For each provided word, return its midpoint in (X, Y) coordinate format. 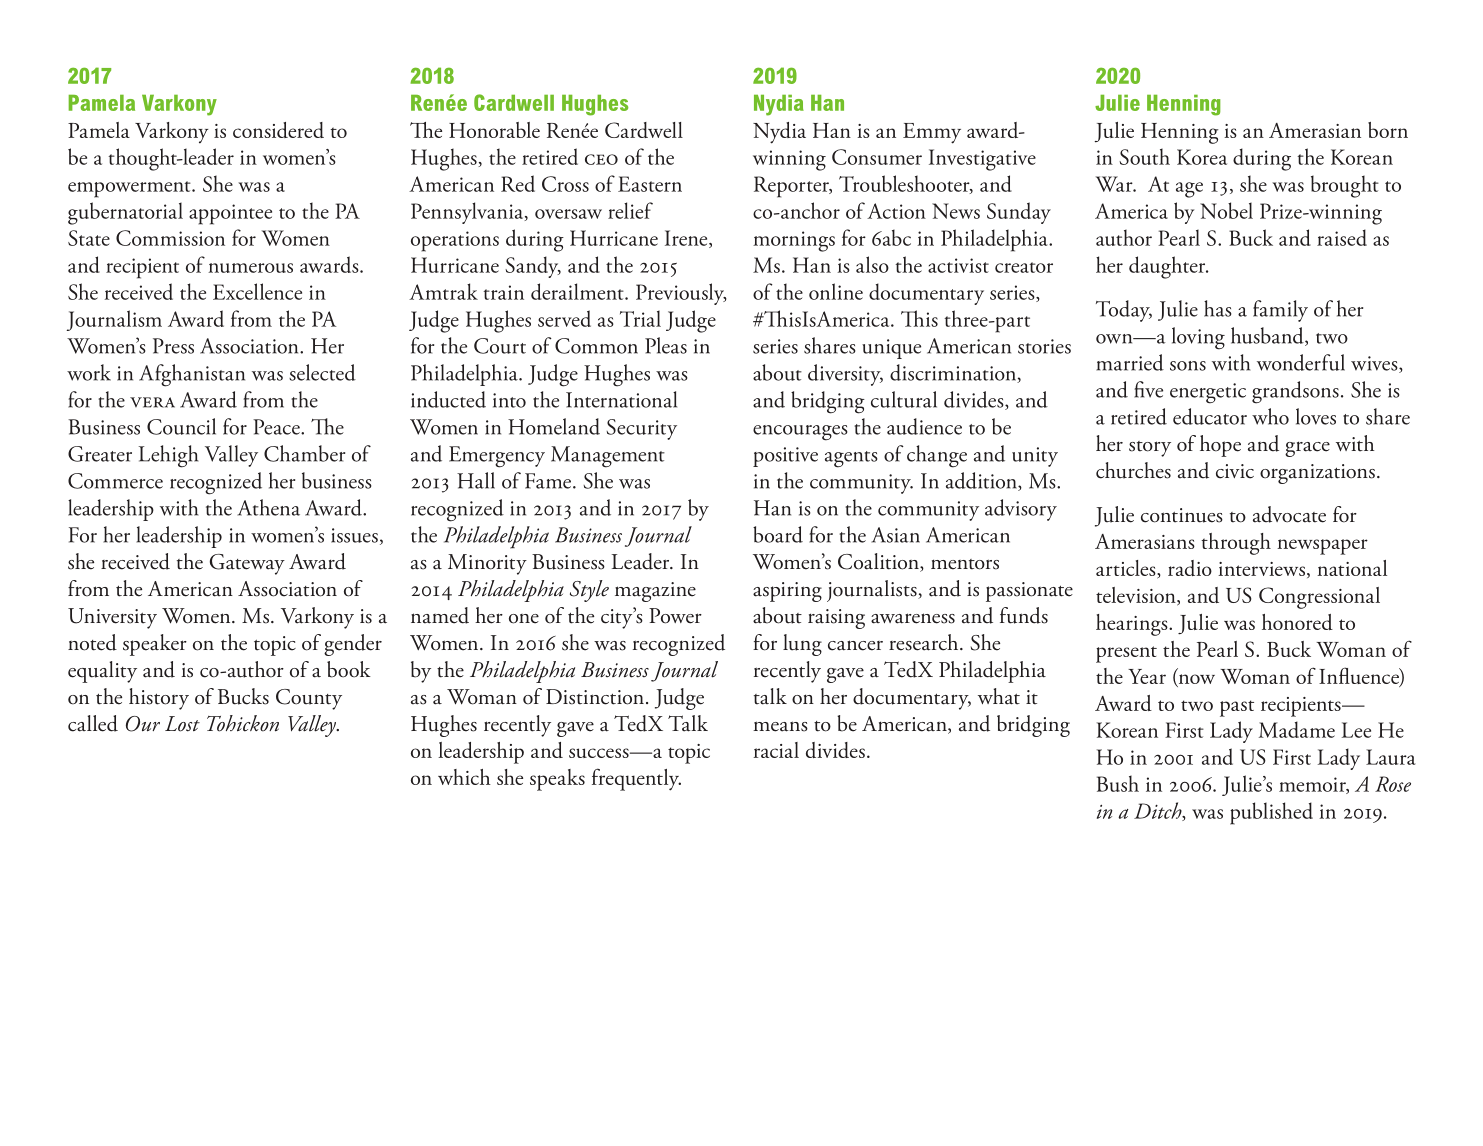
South (1144, 156)
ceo (601, 159)
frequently (636, 779)
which (464, 777)
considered (278, 130)
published (1271, 813)
